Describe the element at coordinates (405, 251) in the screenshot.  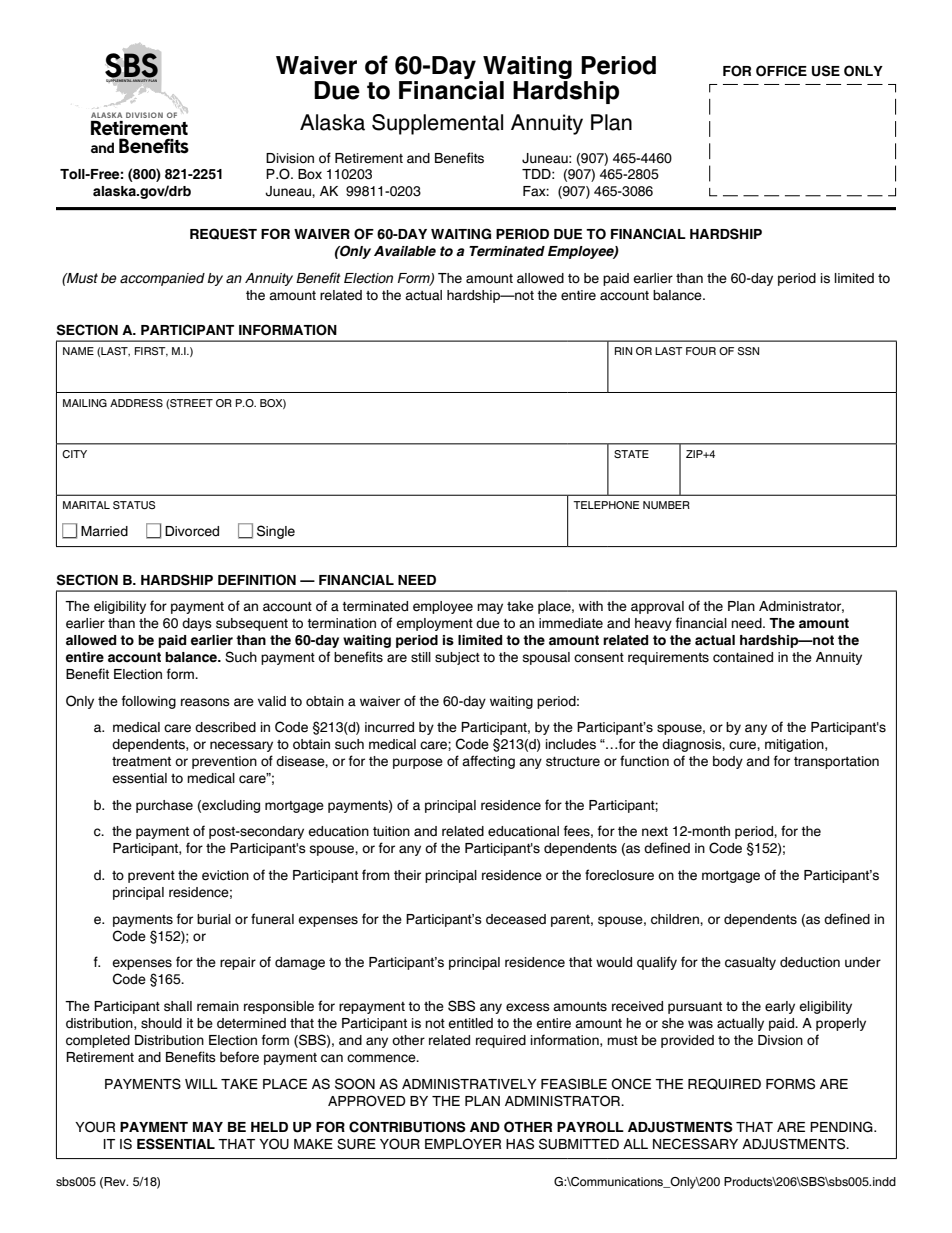
I see `Available` at that location.
